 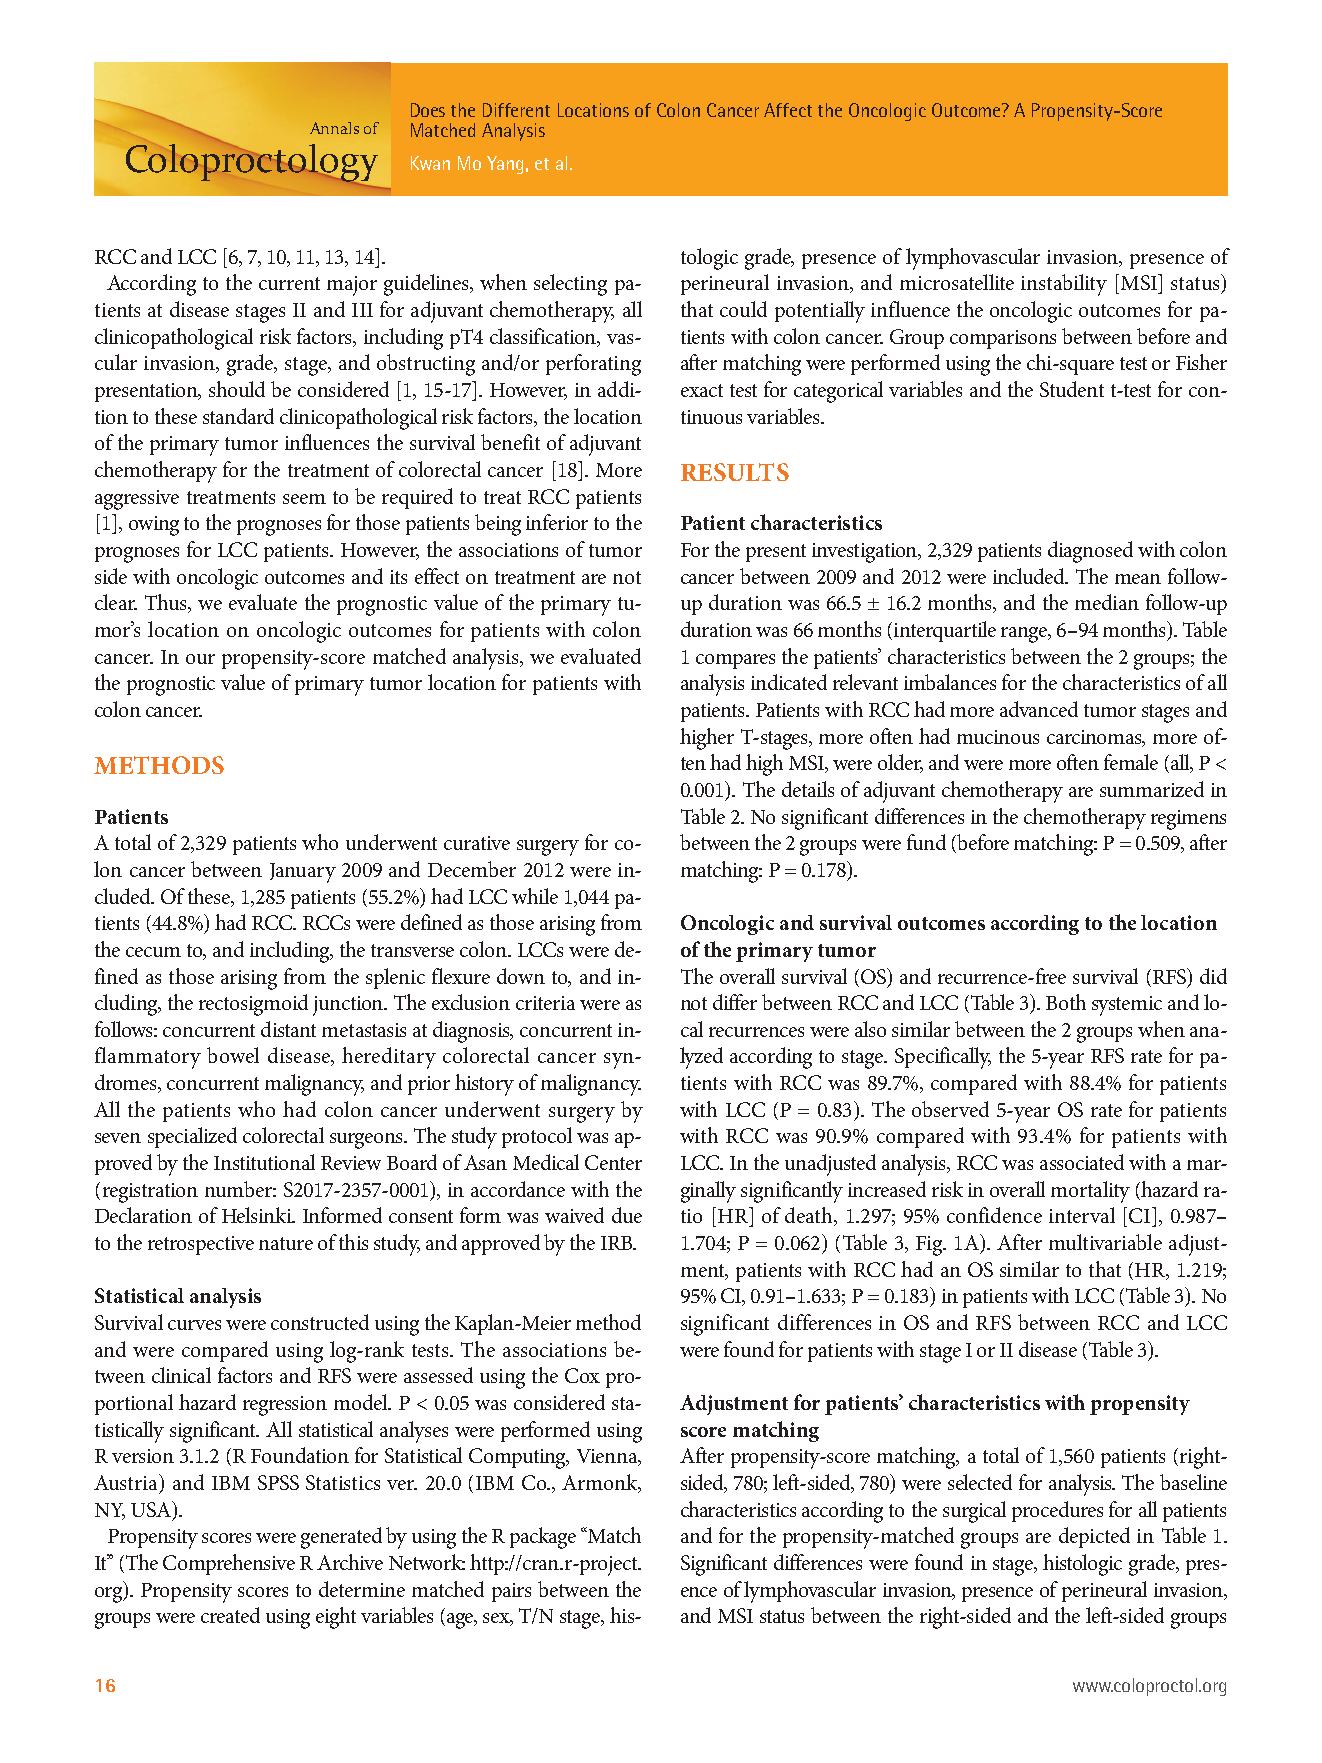 What do you see at coordinates (334, 128) in the screenshot?
I see `Annals` at bounding box center [334, 128].
